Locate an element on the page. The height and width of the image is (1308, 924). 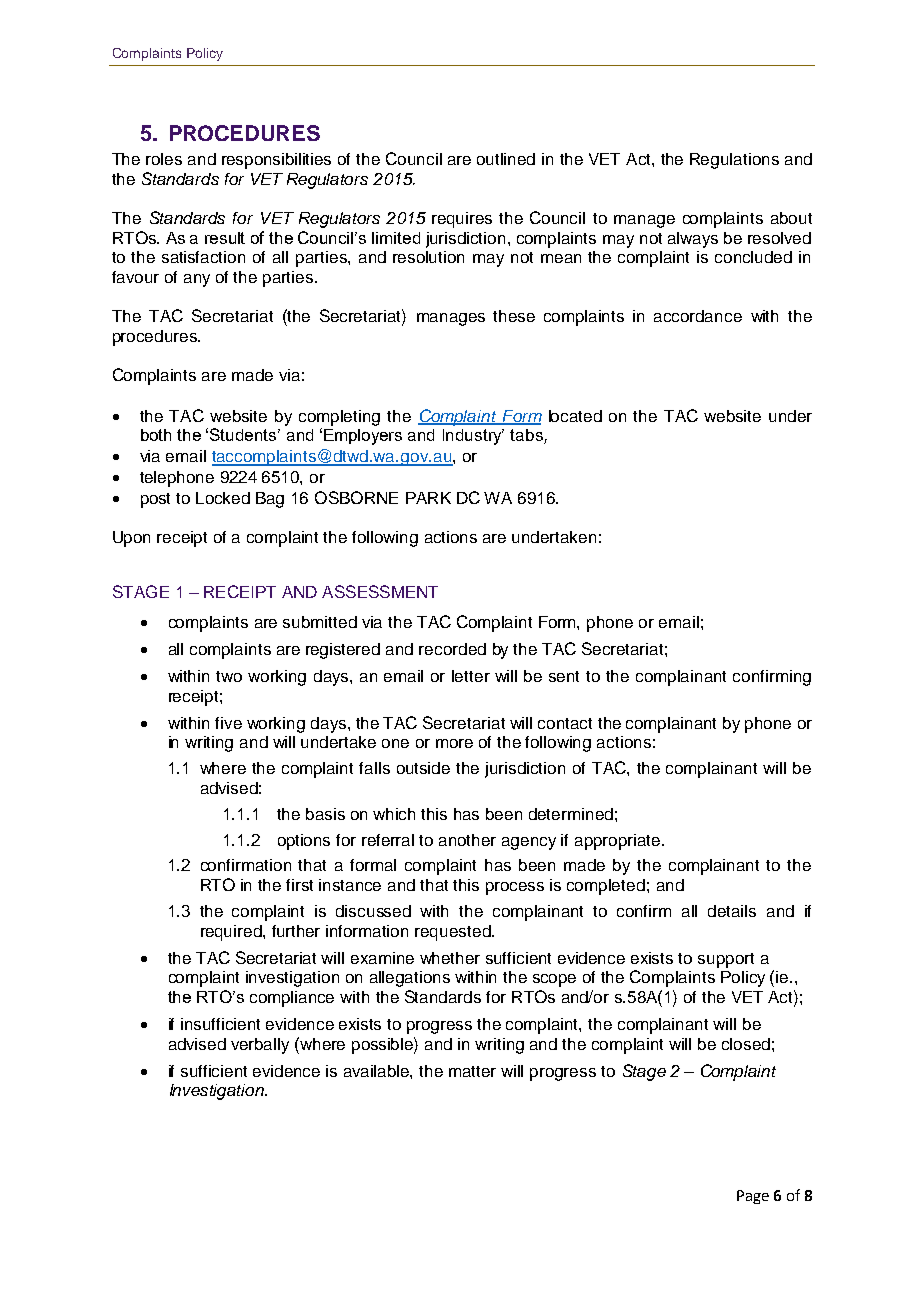
verbally is located at coordinates (260, 1046).
